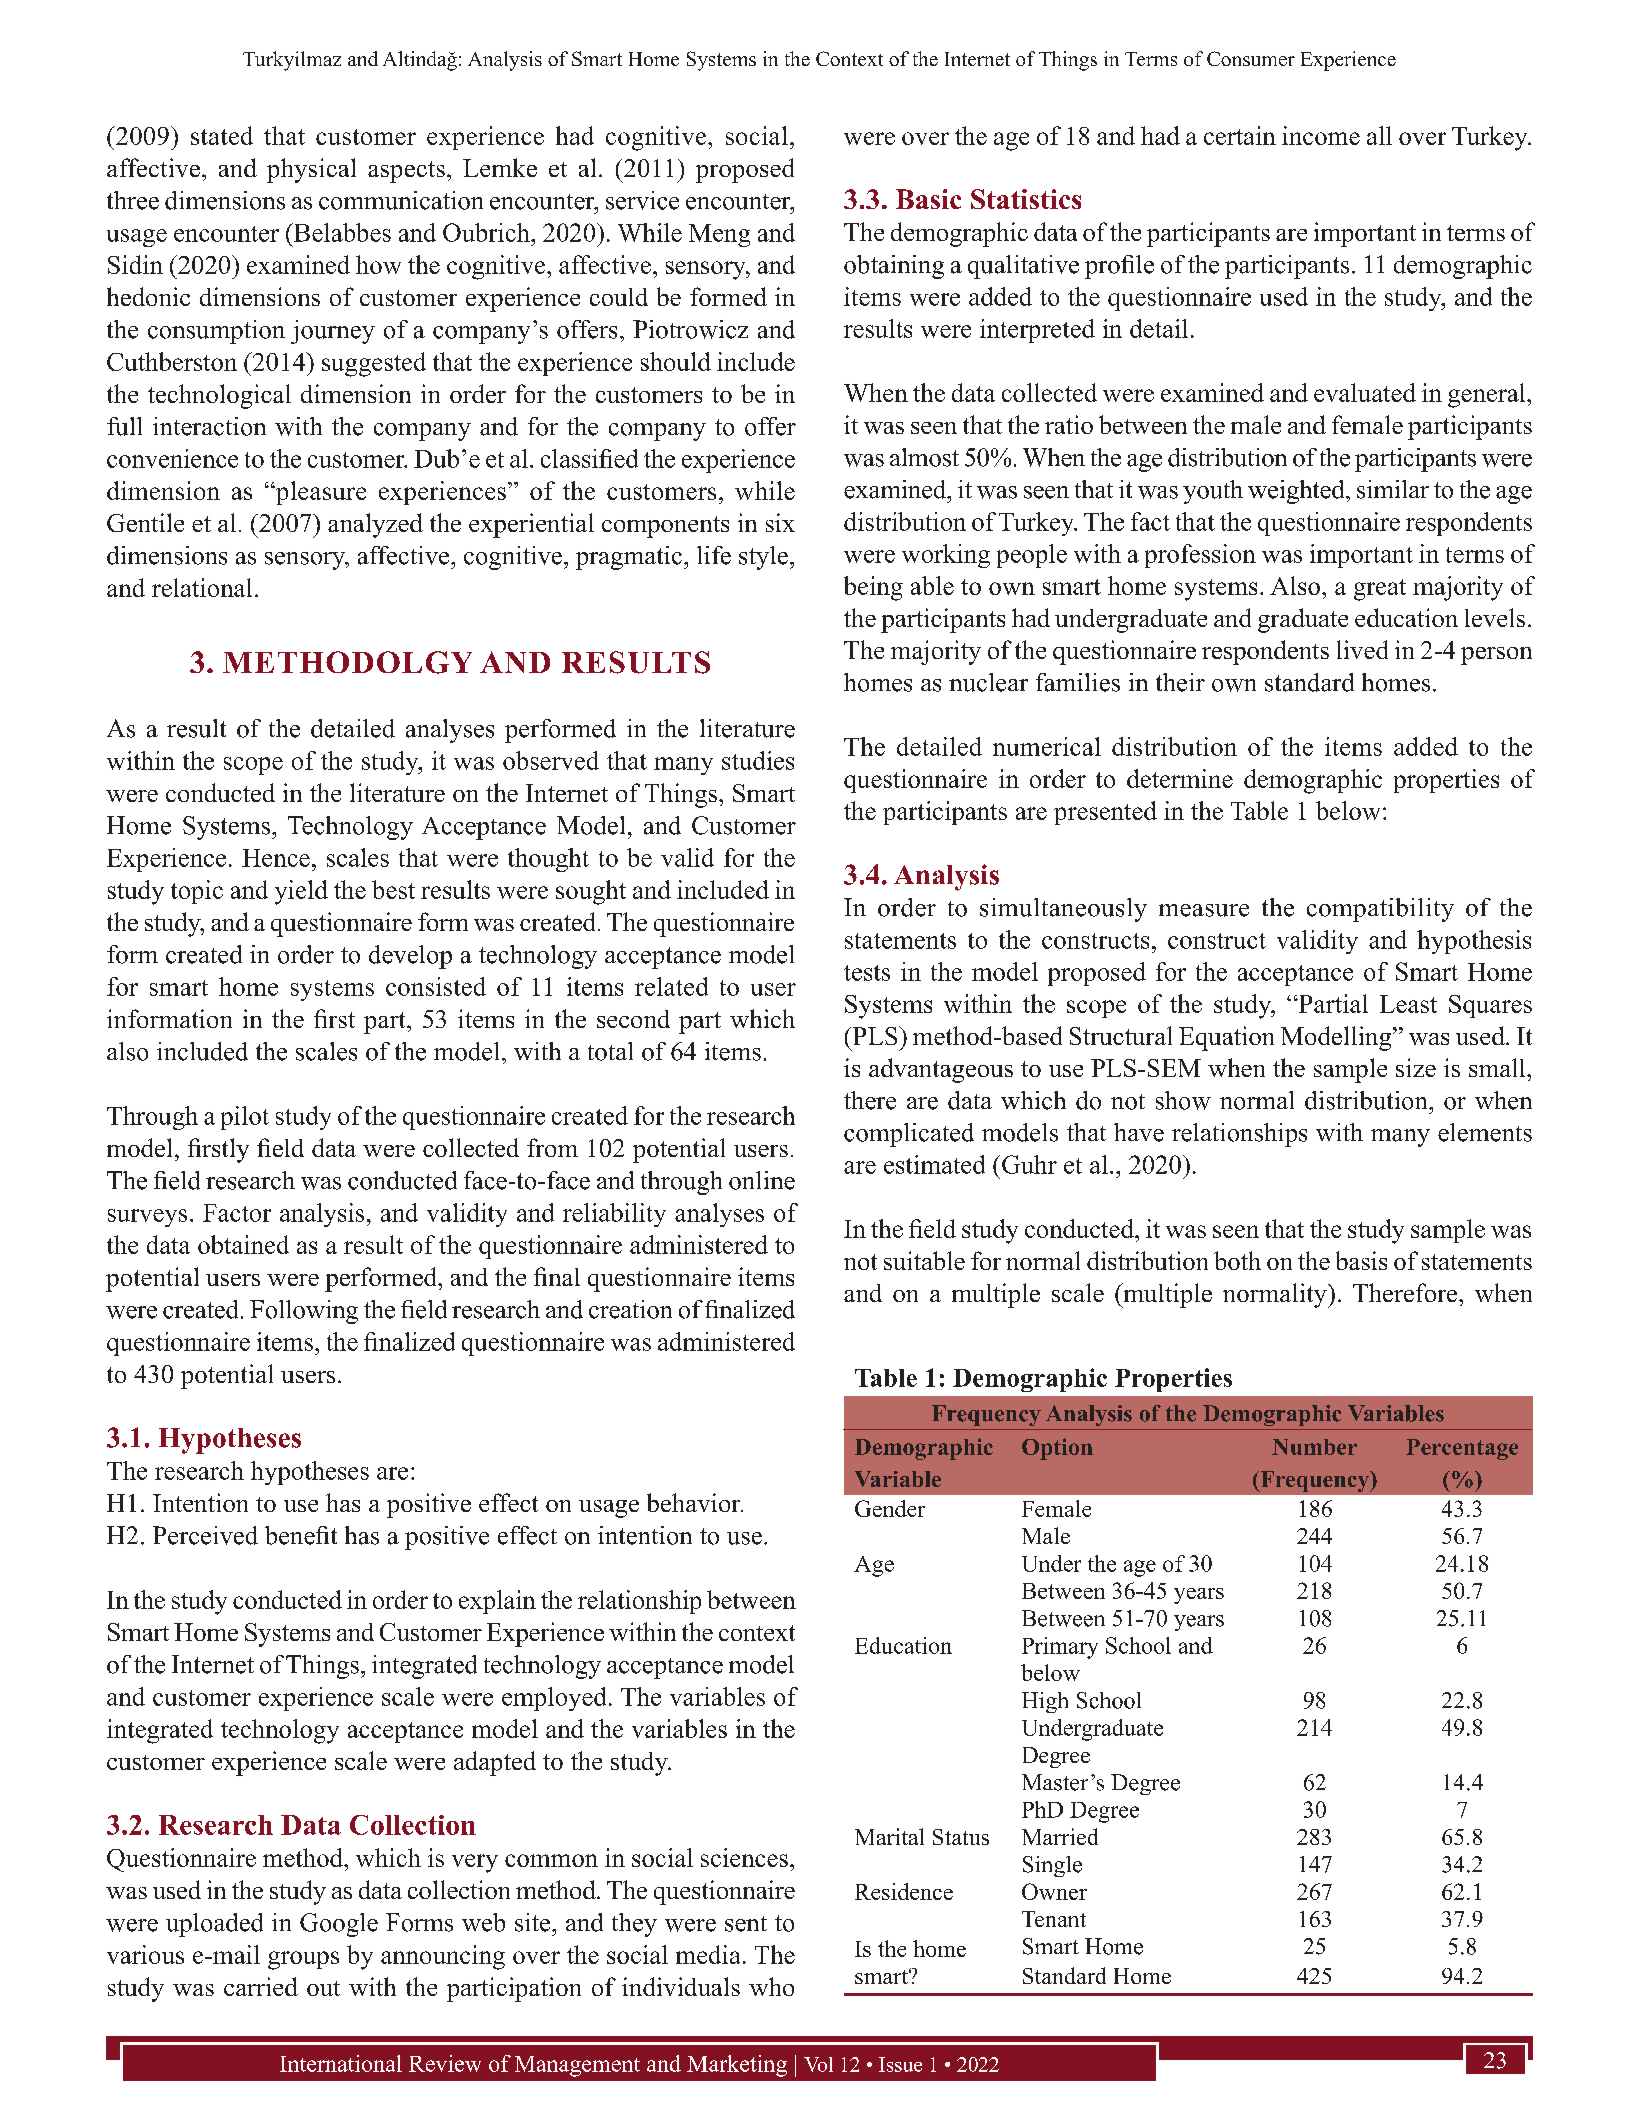 This image has height=2122, width=1639. Describe the element at coordinates (873, 588) in the image. I see `being` at that location.
